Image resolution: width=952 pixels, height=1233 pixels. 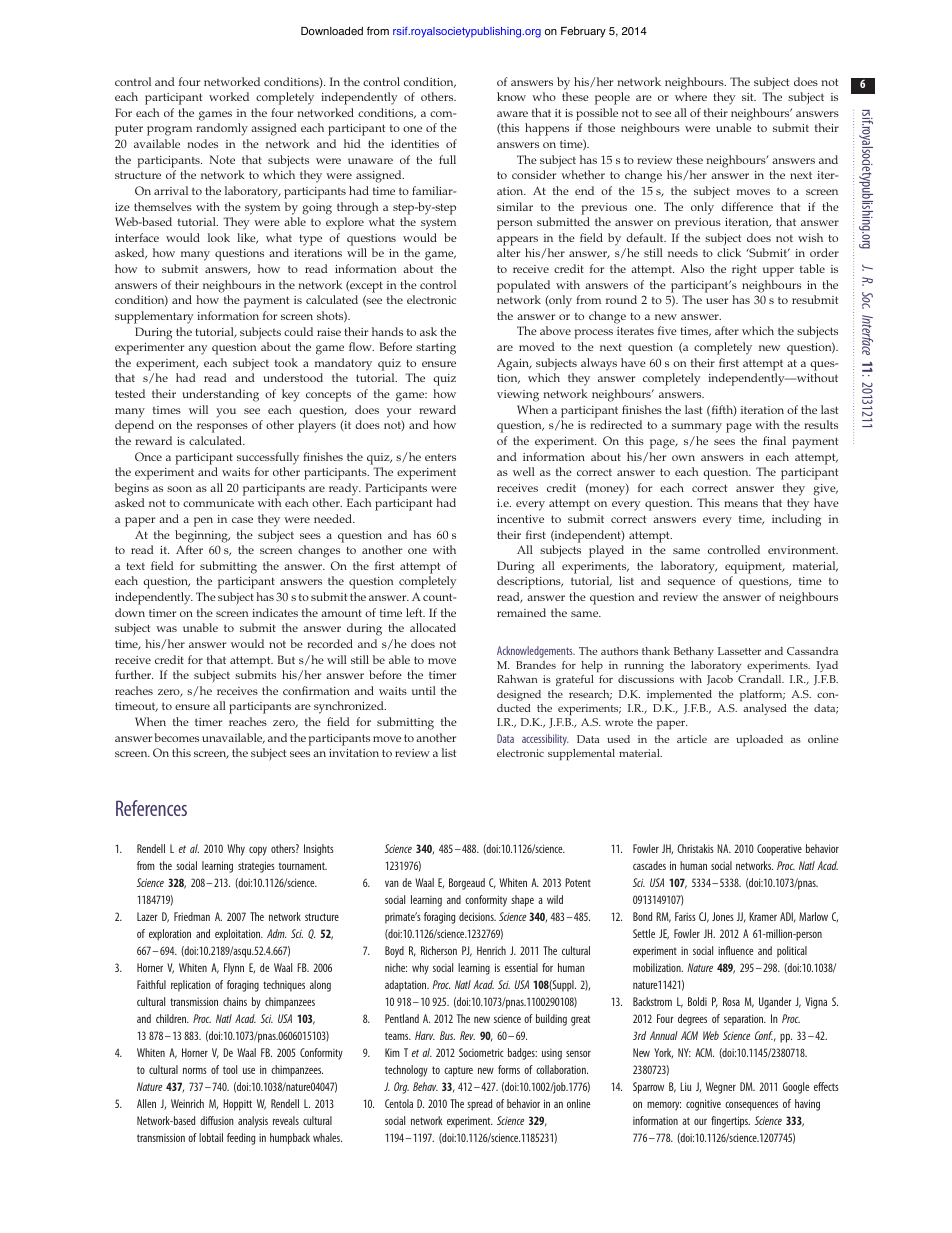 What do you see at coordinates (458, 1072) in the screenshot?
I see `capture` at bounding box center [458, 1072].
